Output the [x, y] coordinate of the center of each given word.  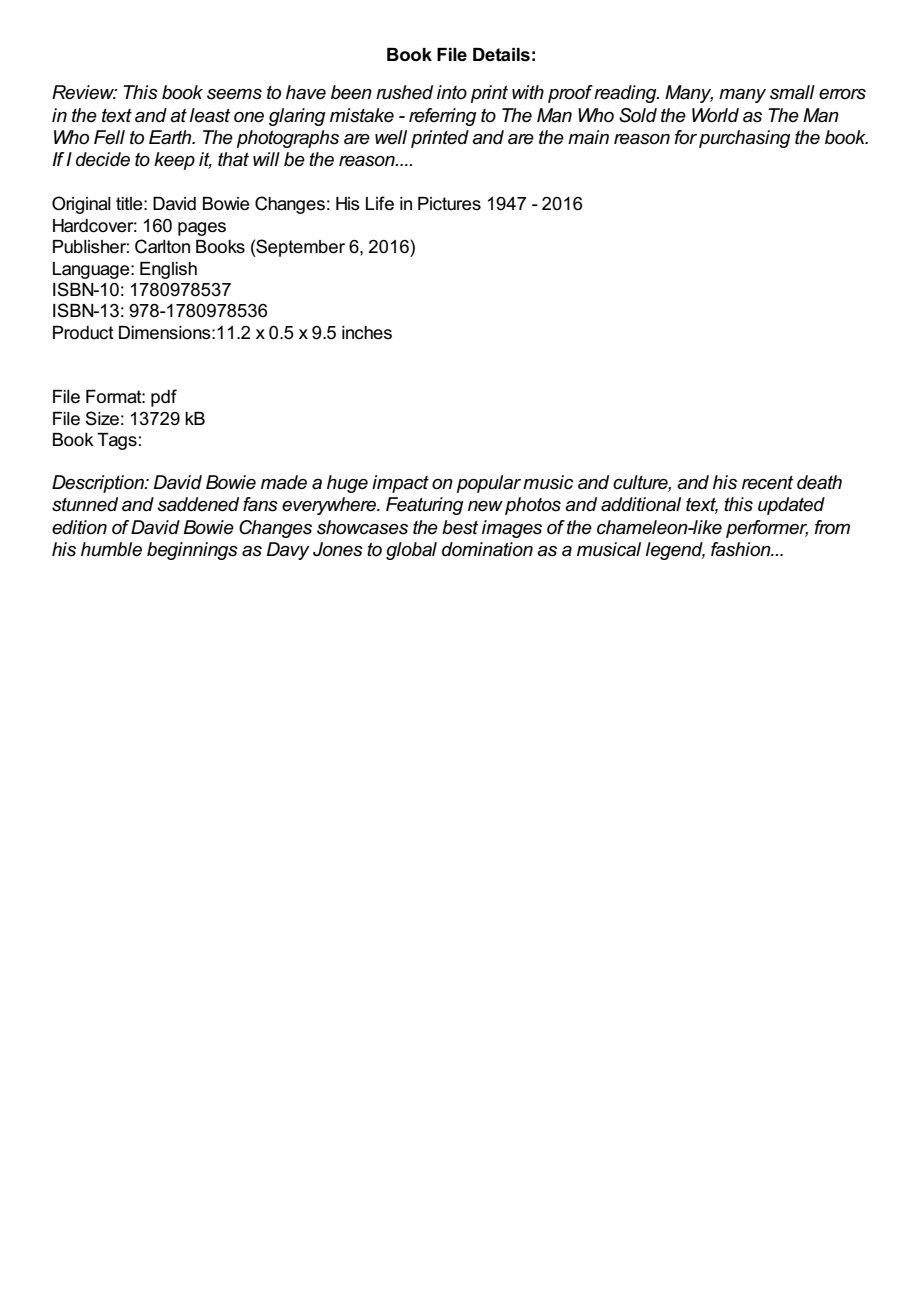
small [792, 92]
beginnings [192, 551]
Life [380, 203]
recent [767, 483]
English [168, 270]
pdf [164, 398]
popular [489, 484]
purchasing [745, 139]
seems [234, 94]
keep [174, 161]
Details [501, 55]
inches [367, 333]
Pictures [449, 204]
